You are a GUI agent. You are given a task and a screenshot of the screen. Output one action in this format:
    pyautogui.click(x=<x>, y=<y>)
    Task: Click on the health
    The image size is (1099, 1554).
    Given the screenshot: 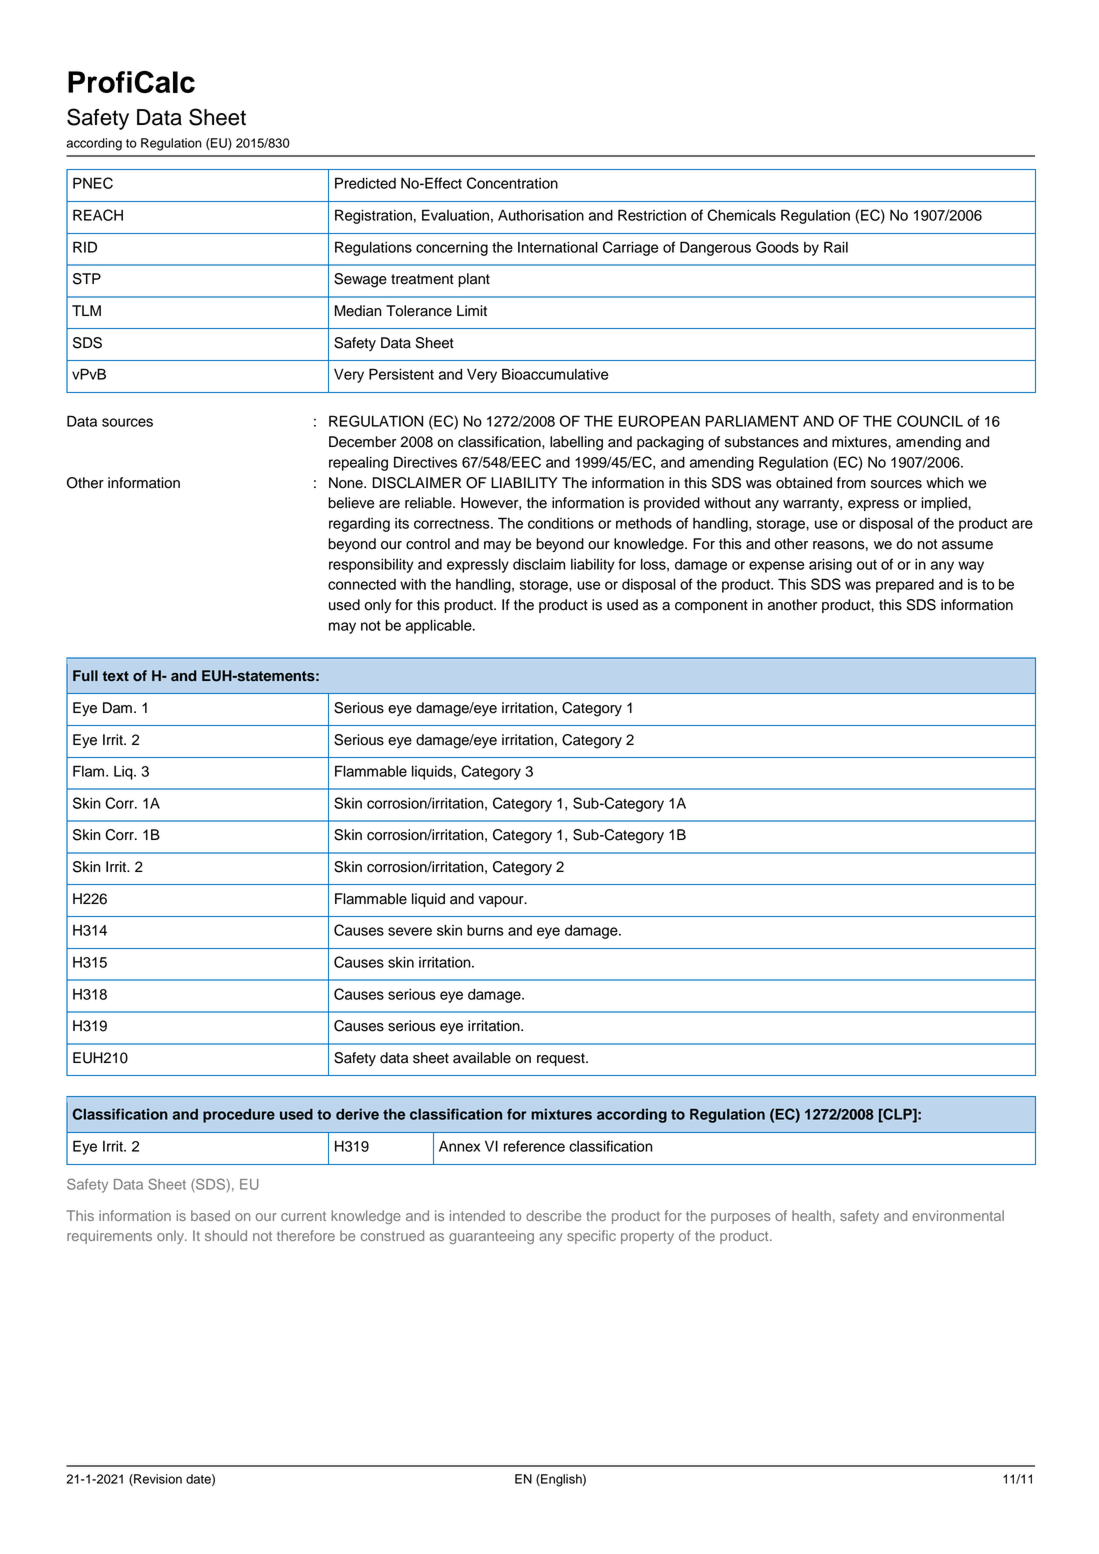 What is the action you would take?
    pyautogui.click(x=811, y=1215)
